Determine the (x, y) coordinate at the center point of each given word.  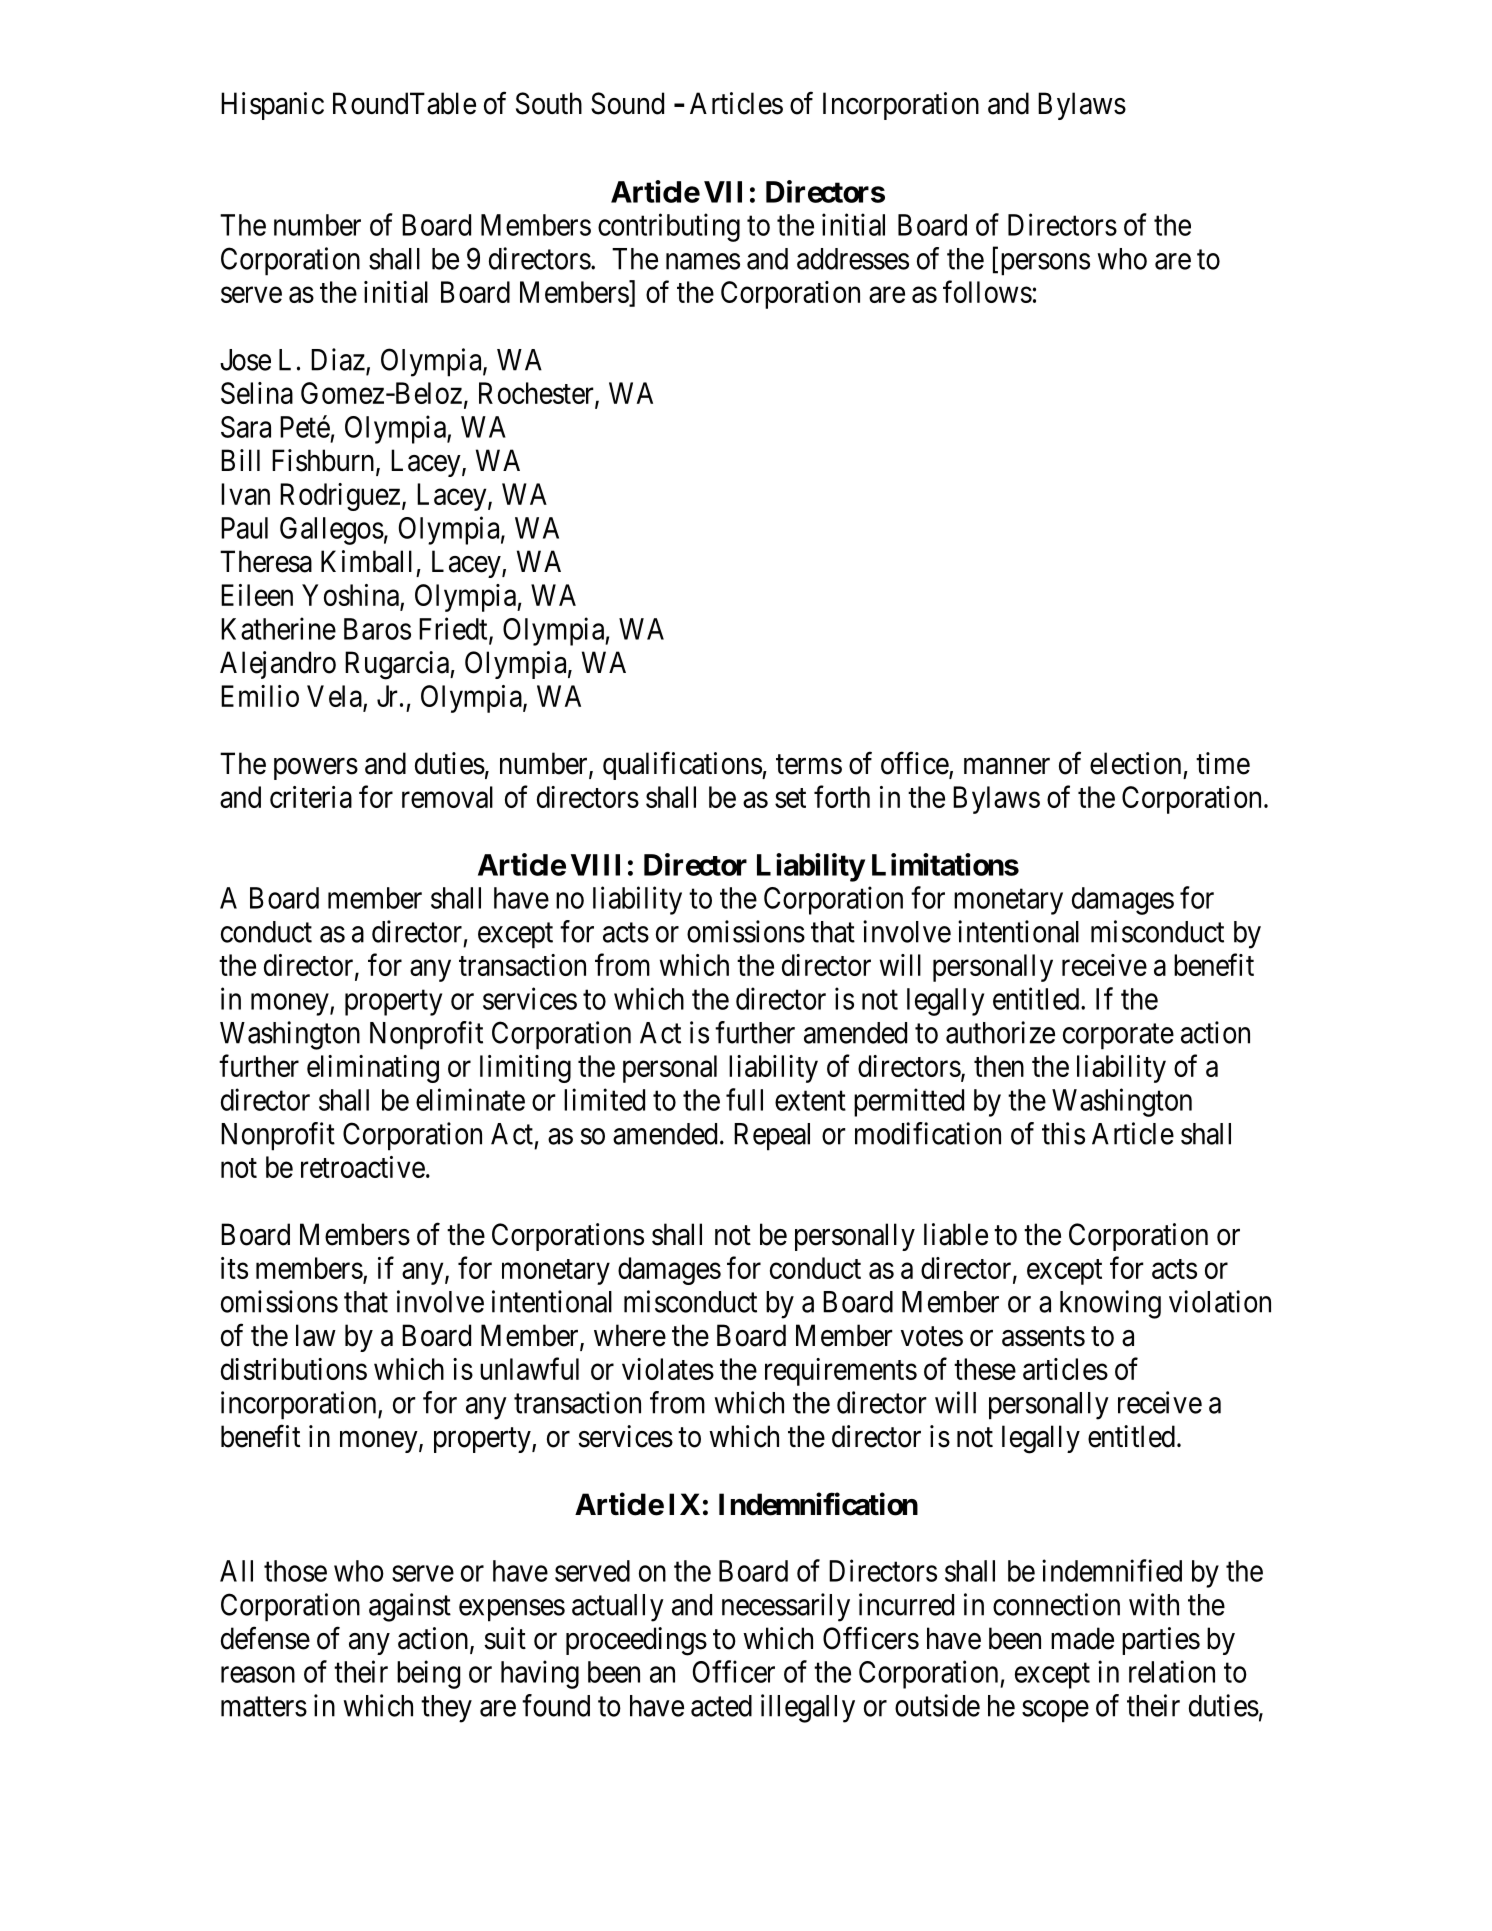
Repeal (772, 1137)
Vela (334, 696)
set (790, 798)
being (428, 1674)
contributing (669, 227)
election (1135, 763)
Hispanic (272, 106)
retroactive (363, 1167)
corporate (1118, 1037)
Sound (627, 103)
